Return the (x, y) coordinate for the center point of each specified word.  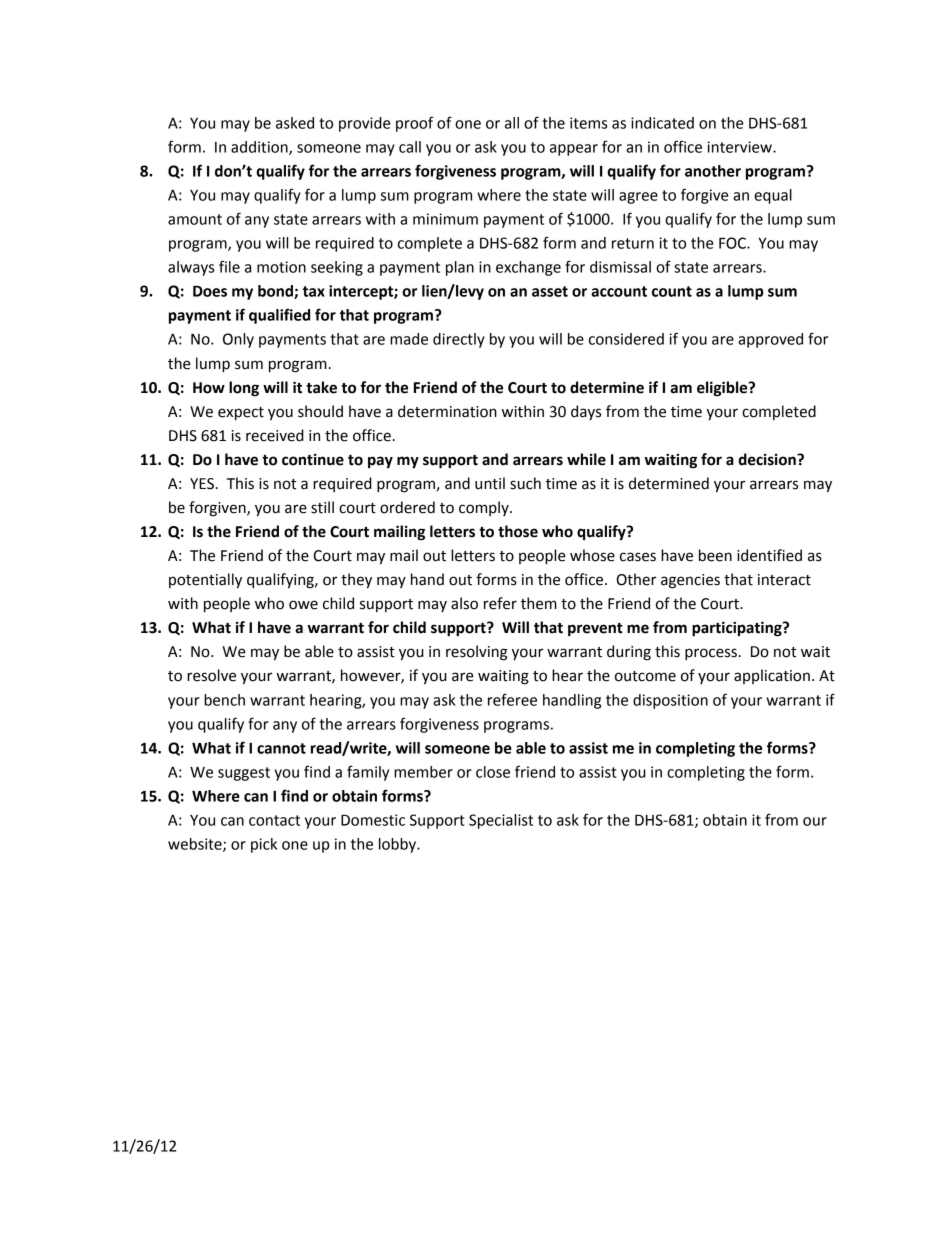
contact (274, 820)
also (464, 603)
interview (740, 147)
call (410, 147)
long (244, 389)
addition (260, 148)
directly (459, 340)
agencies (690, 581)
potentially (205, 581)
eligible (723, 389)
